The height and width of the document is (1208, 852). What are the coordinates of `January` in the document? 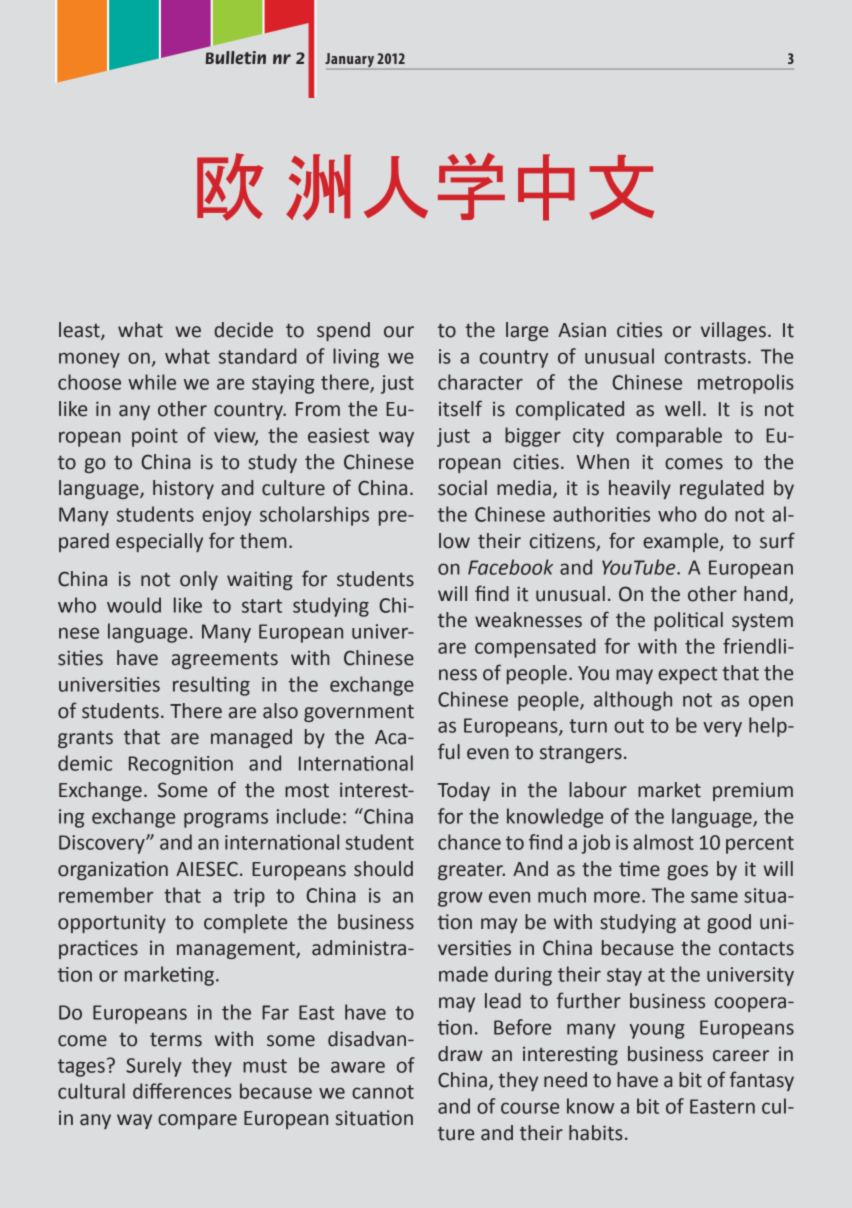 It's located at (350, 61).
